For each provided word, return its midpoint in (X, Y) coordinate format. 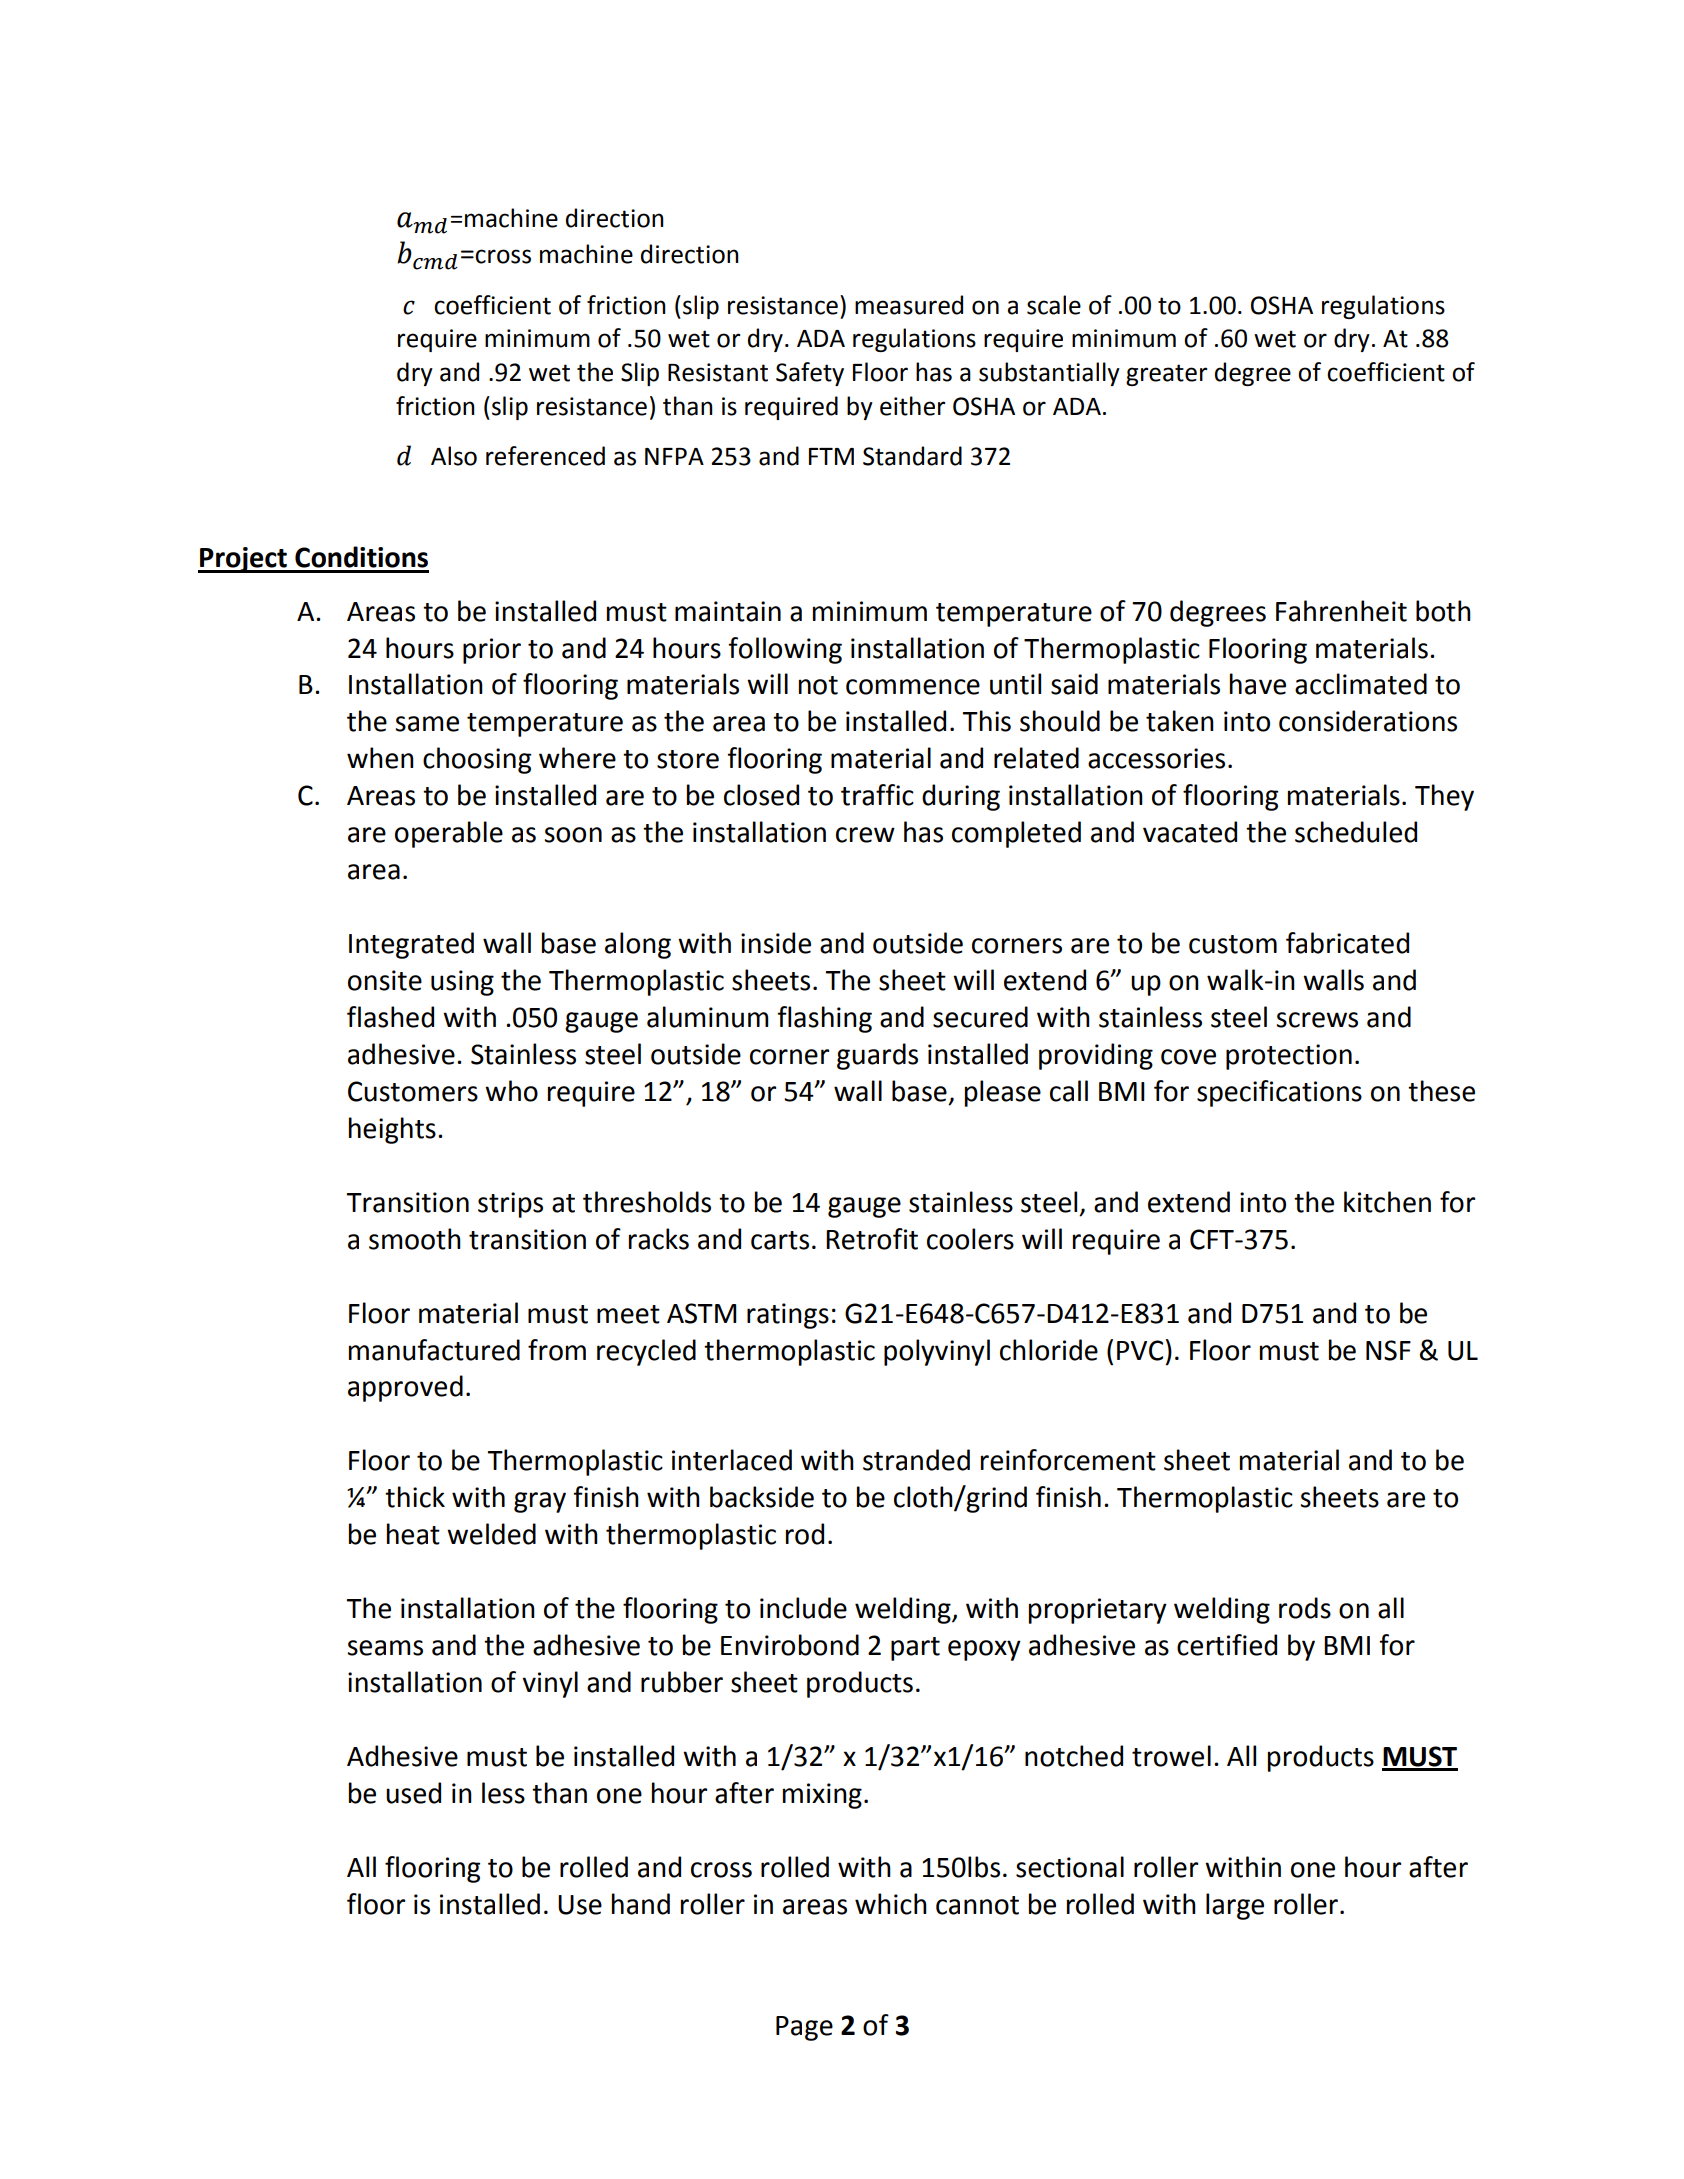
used (413, 1793)
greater (1167, 375)
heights (392, 1130)
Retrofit (872, 1239)
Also (454, 456)
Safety (810, 374)
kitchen (1387, 1202)
